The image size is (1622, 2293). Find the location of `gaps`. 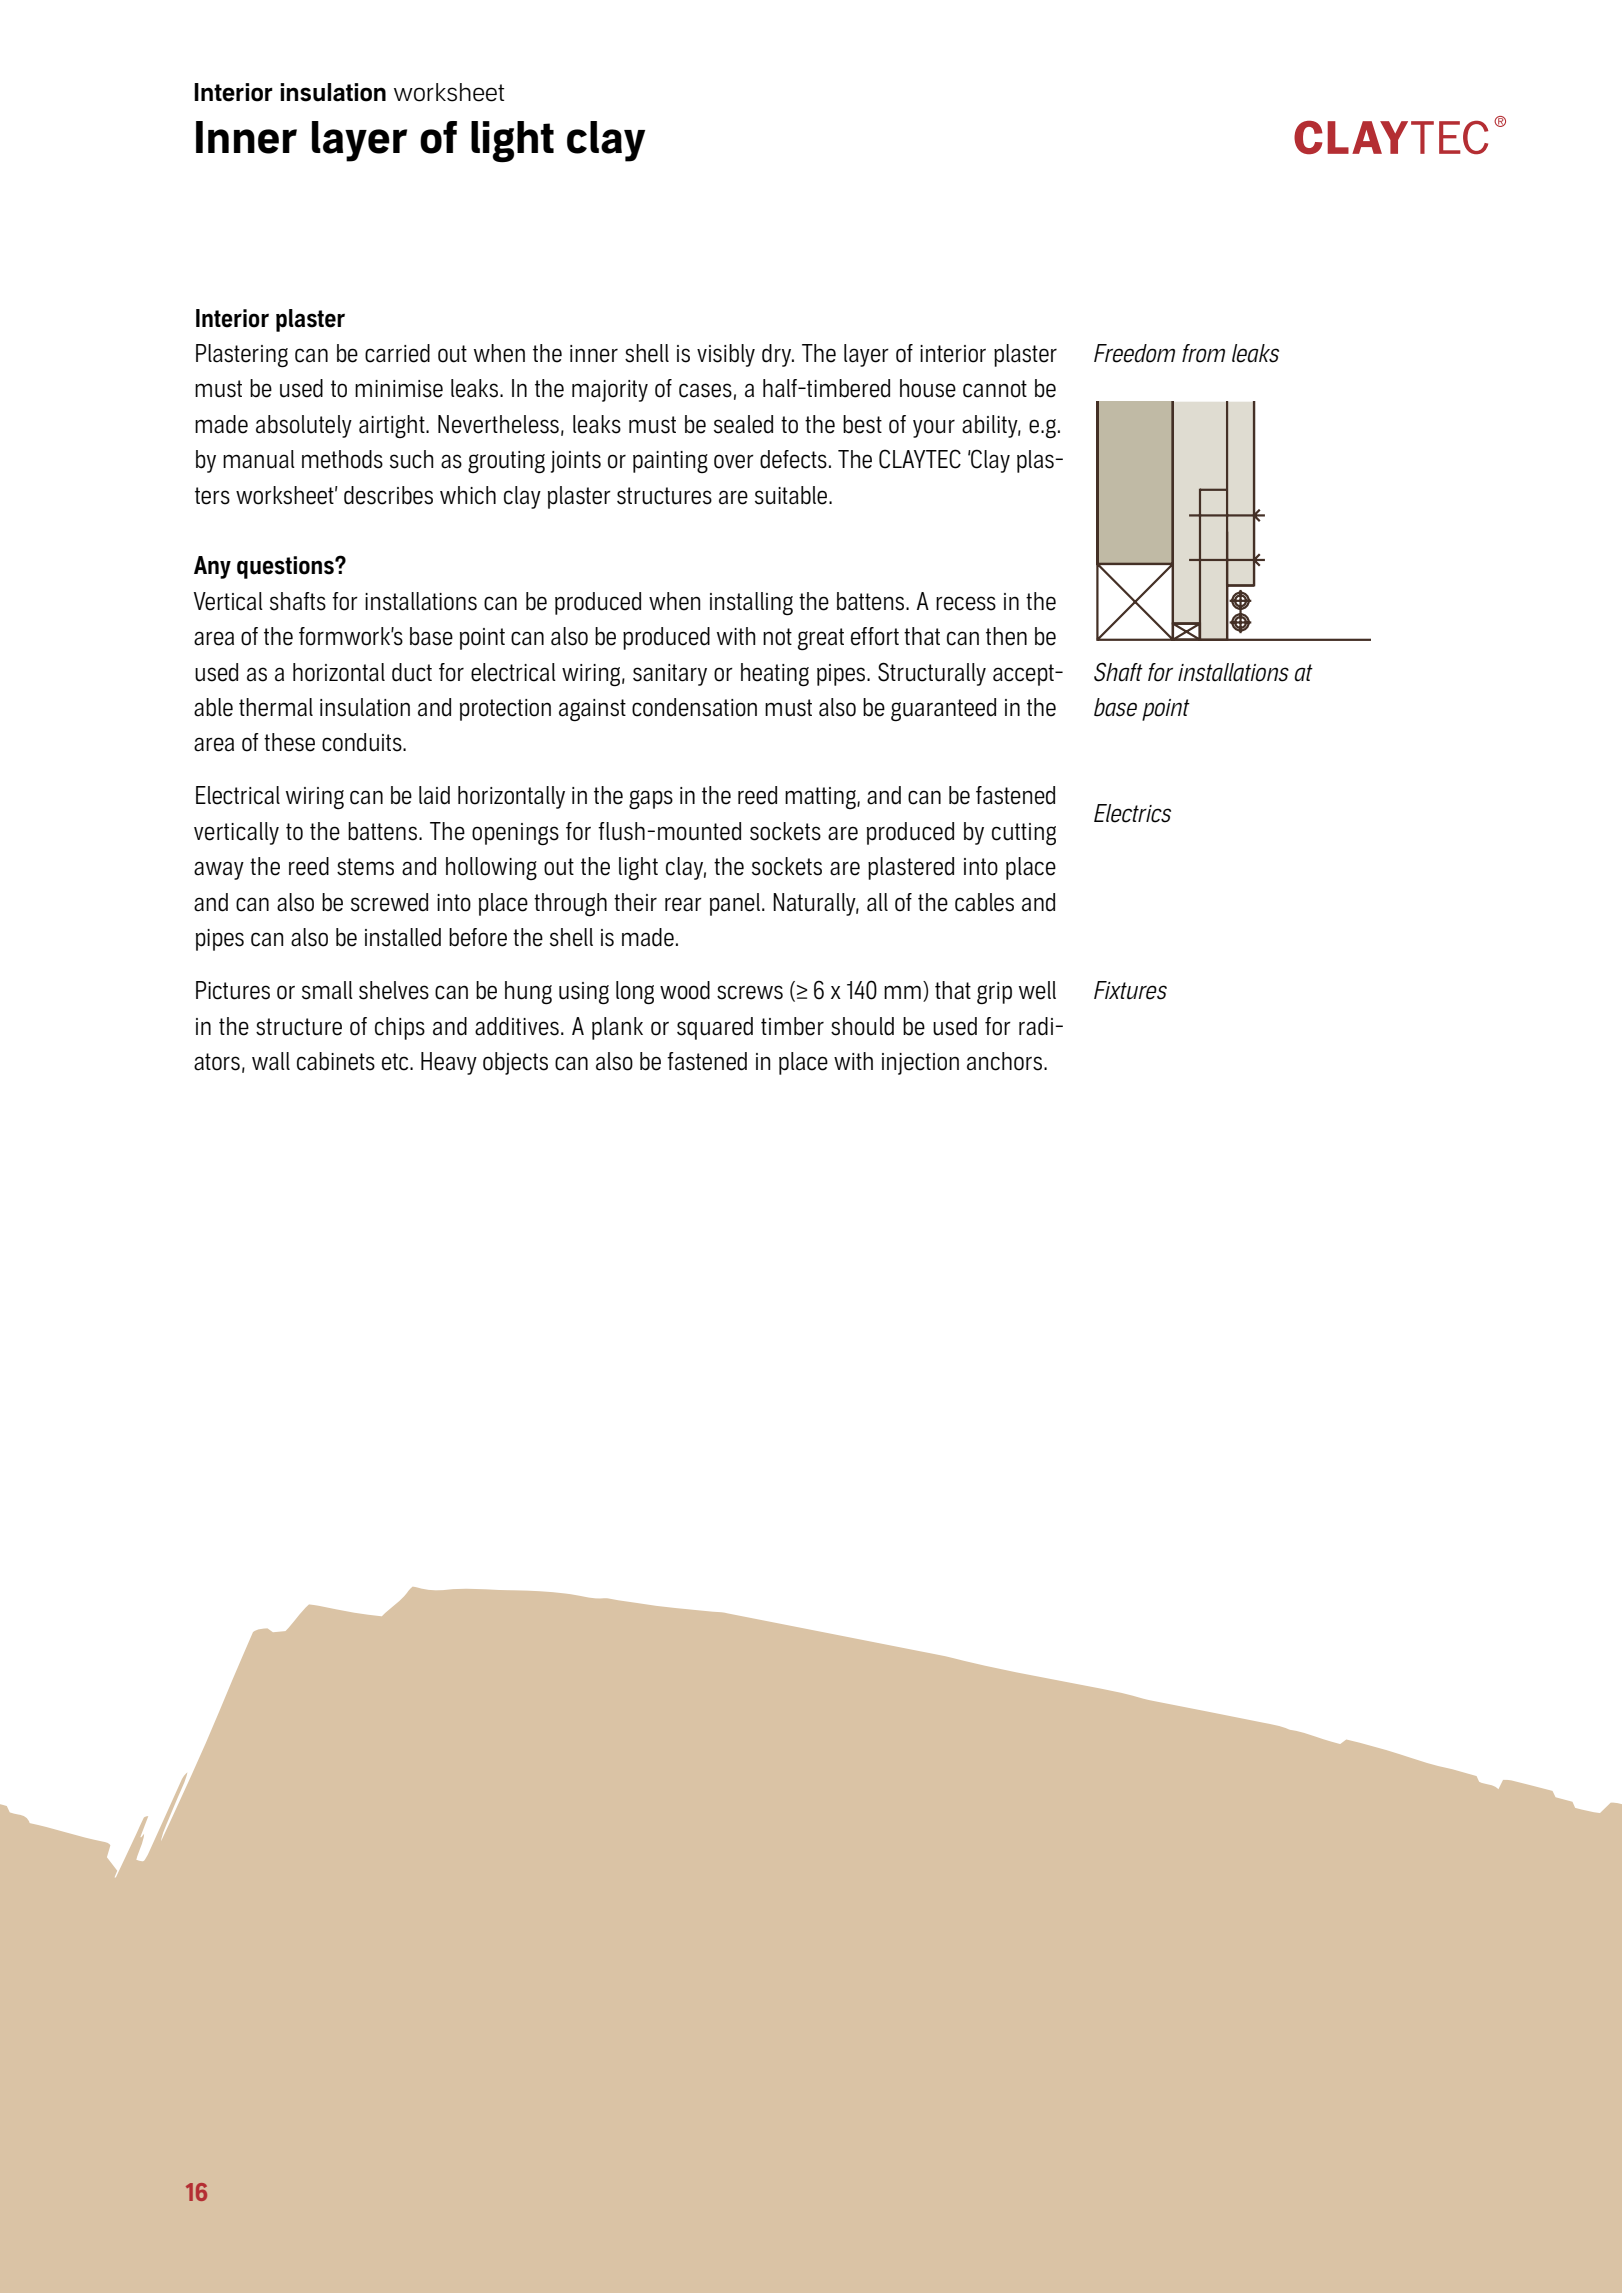

gaps is located at coordinates (651, 799).
